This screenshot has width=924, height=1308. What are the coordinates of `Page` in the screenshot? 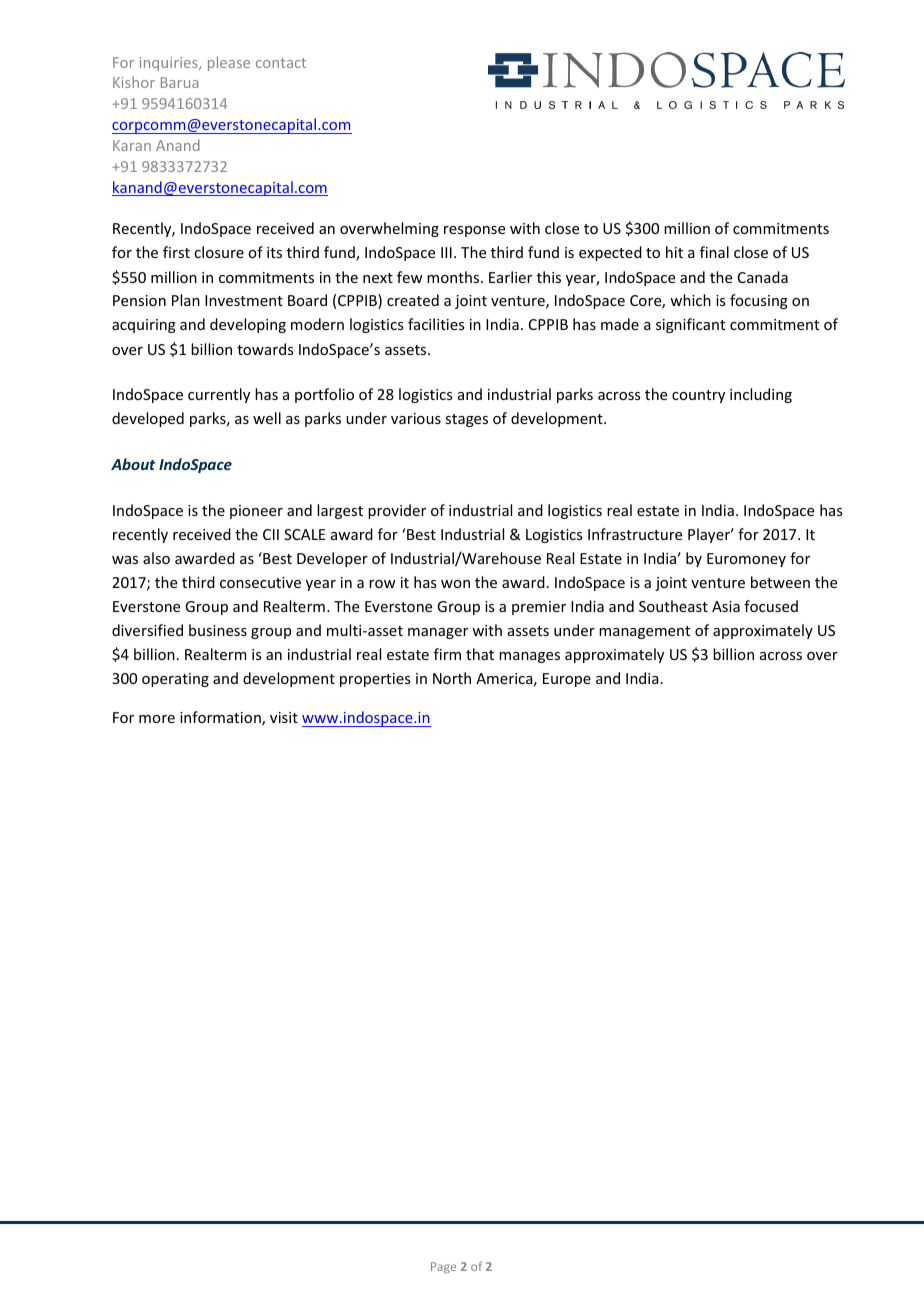 It's located at (443, 1268).
